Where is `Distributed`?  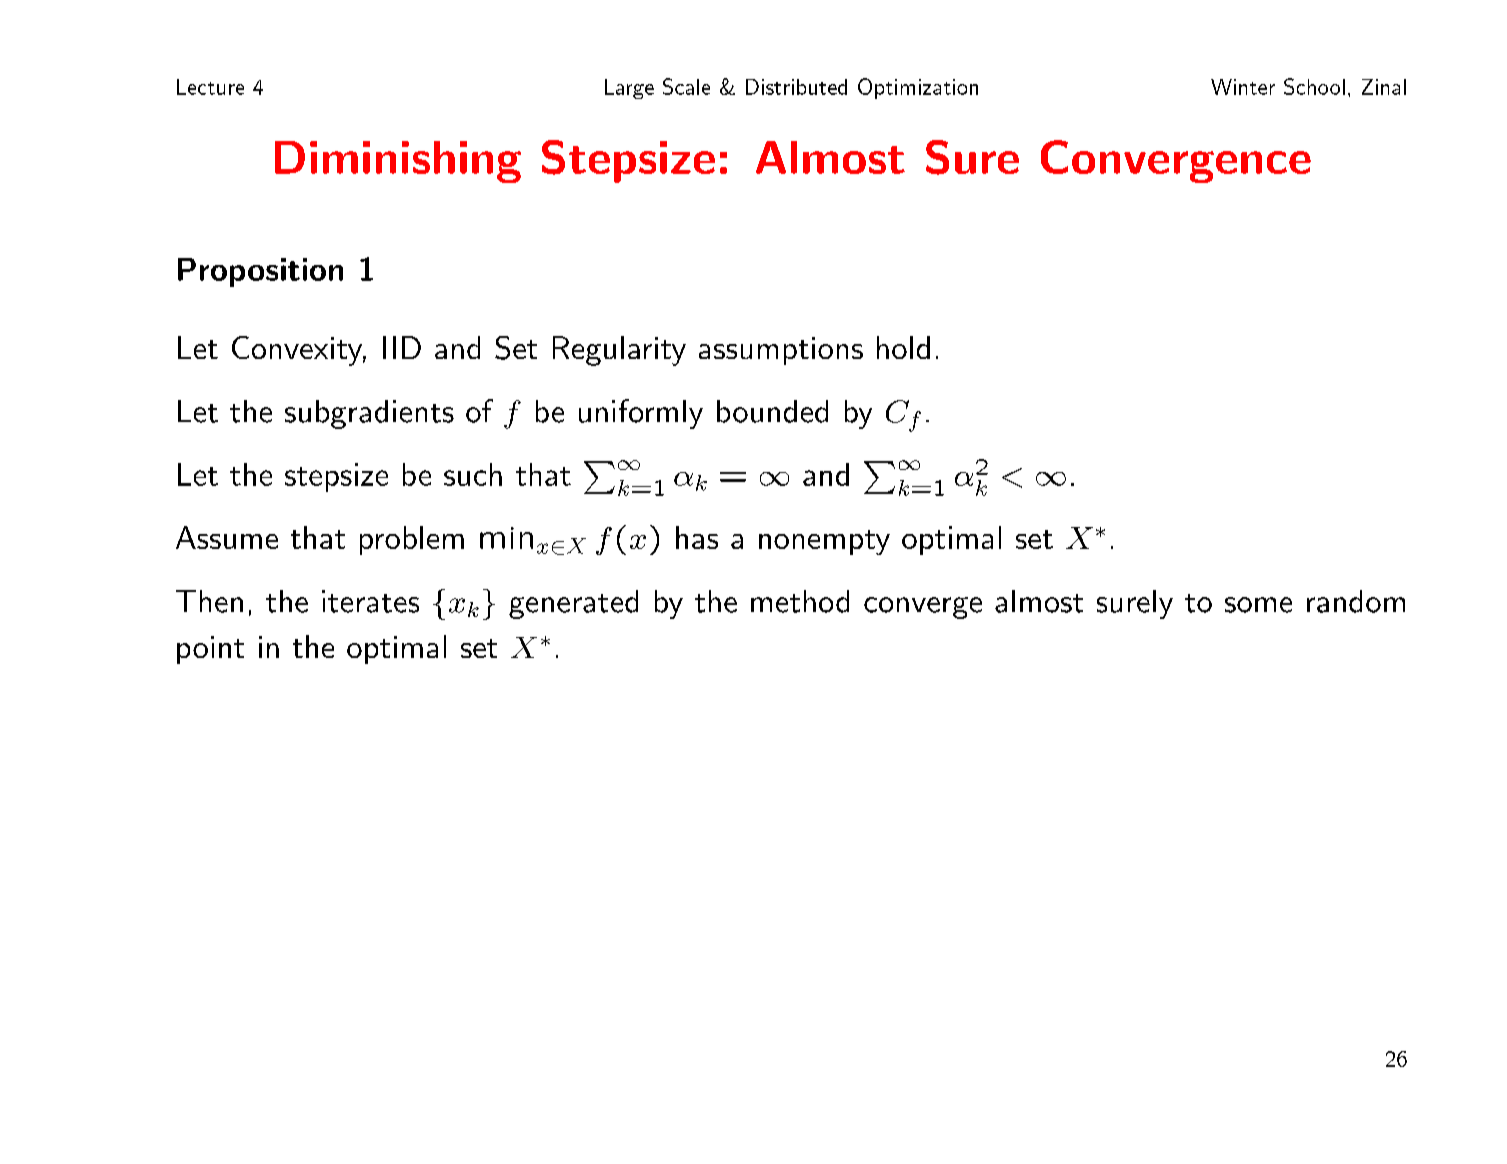
Distributed is located at coordinates (796, 87).
